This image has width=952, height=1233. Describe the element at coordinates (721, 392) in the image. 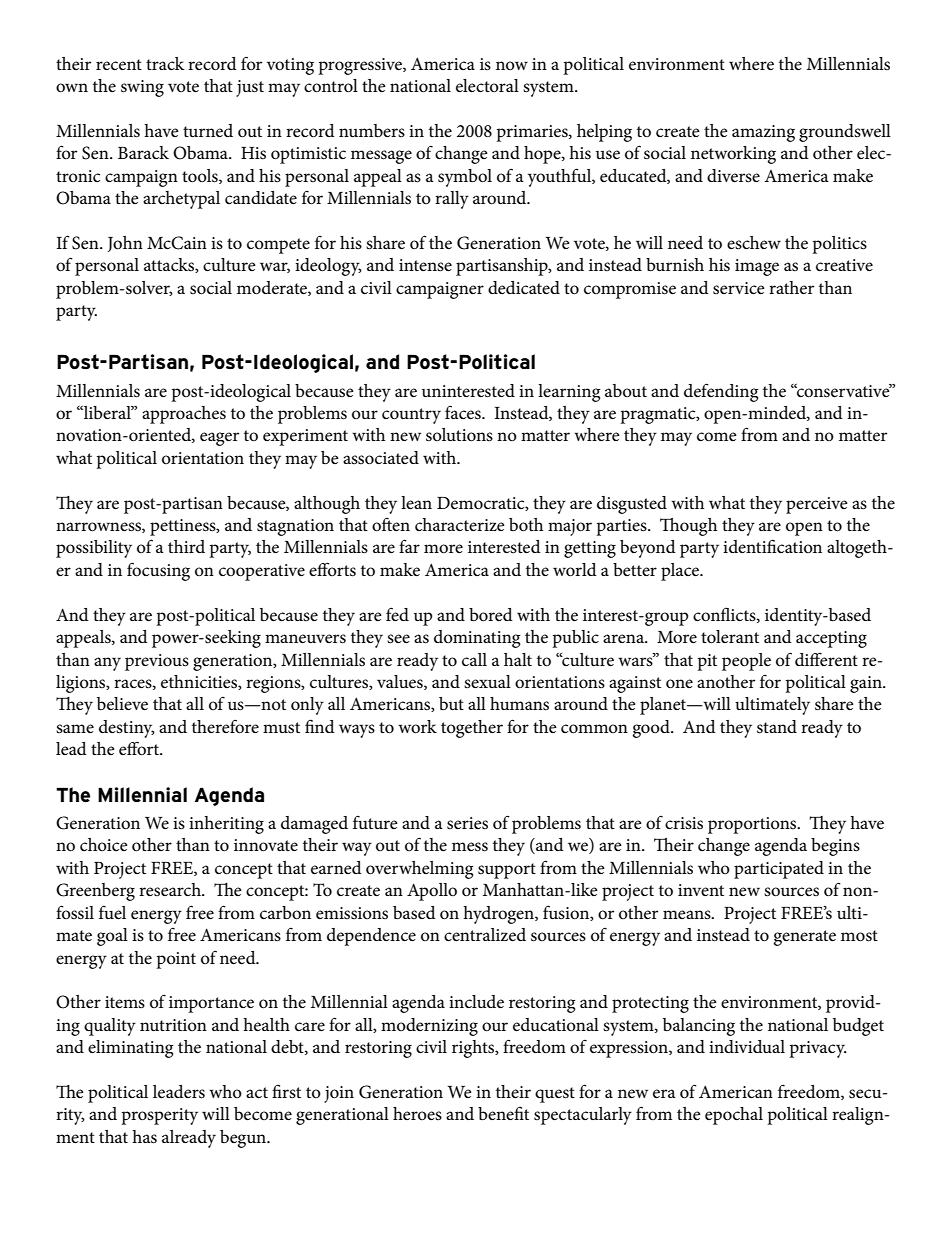

I see `defending` at that location.
